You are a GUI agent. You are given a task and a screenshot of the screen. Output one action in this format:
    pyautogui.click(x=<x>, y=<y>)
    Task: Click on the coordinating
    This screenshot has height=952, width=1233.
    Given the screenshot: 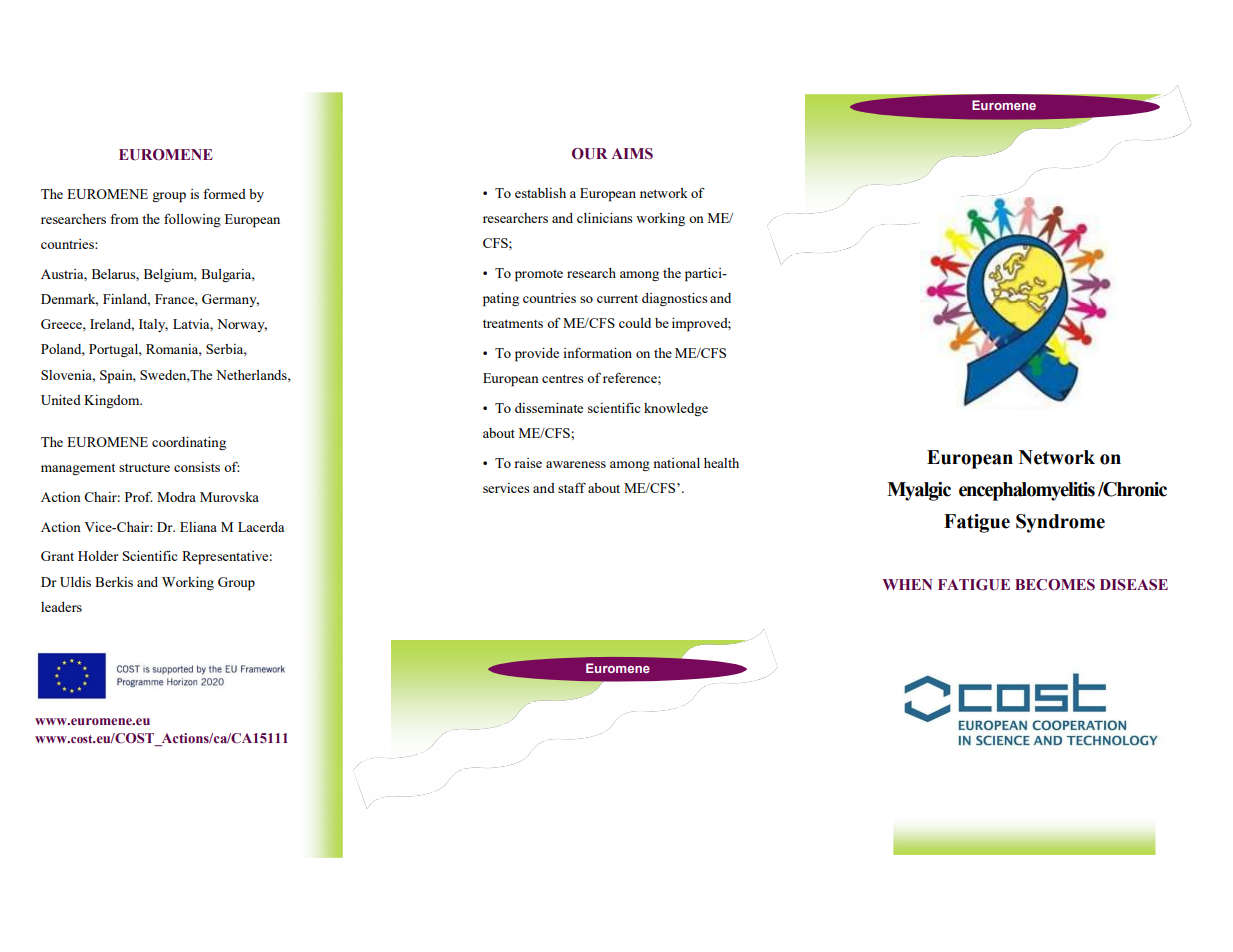 What is the action you would take?
    pyautogui.click(x=189, y=443)
